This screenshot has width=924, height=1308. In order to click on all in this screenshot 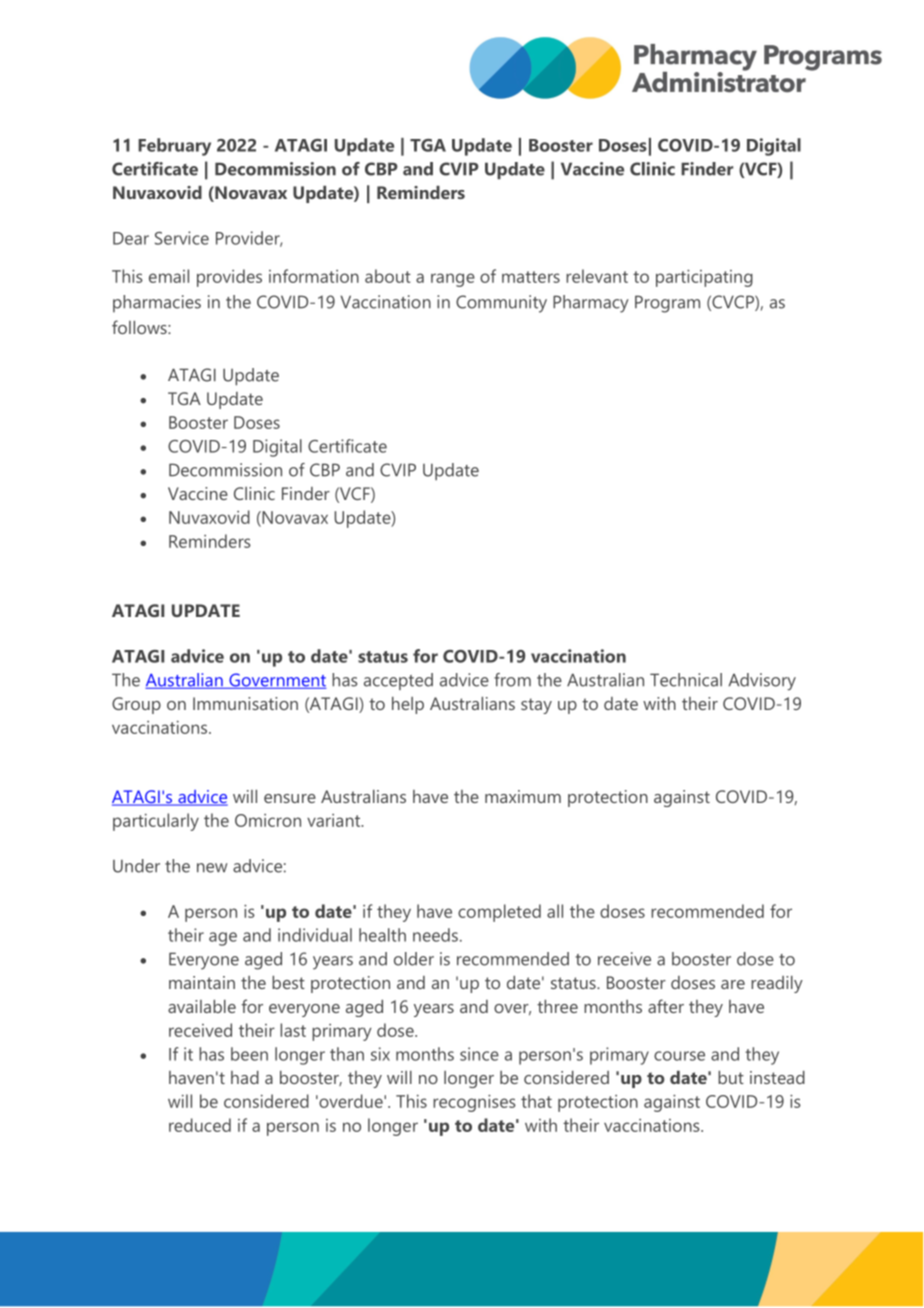, I will do `click(555, 911)`.
